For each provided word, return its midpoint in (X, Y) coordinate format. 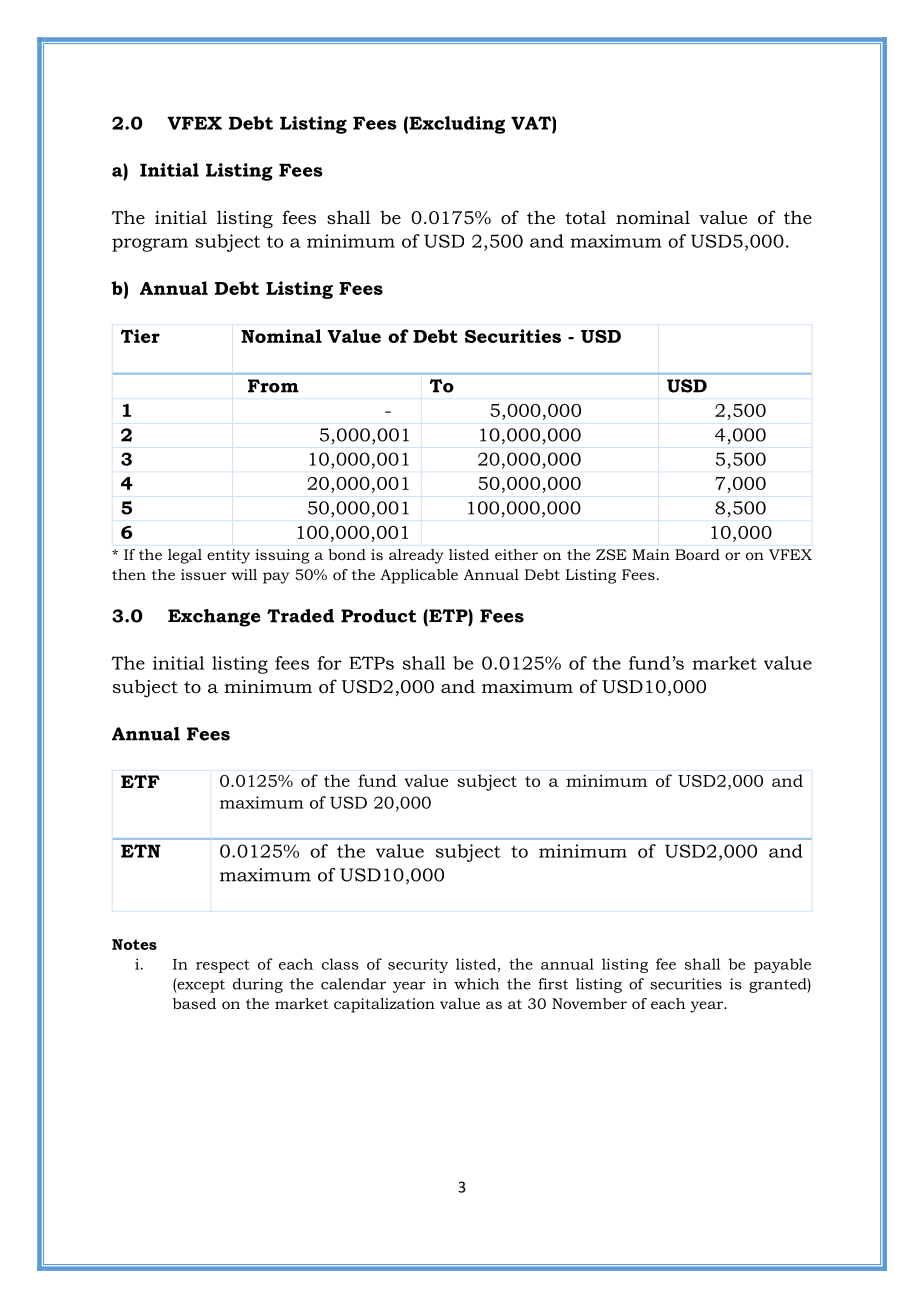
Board (697, 554)
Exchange (214, 618)
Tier (140, 336)
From (273, 386)
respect (223, 966)
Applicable (419, 576)
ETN (141, 851)
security (418, 965)
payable (782, 965)
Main (651, 554)
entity (228, 556)
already (416, 556)
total (585, 217)
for (329, 663)
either (516, 554)
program (150, 245)
